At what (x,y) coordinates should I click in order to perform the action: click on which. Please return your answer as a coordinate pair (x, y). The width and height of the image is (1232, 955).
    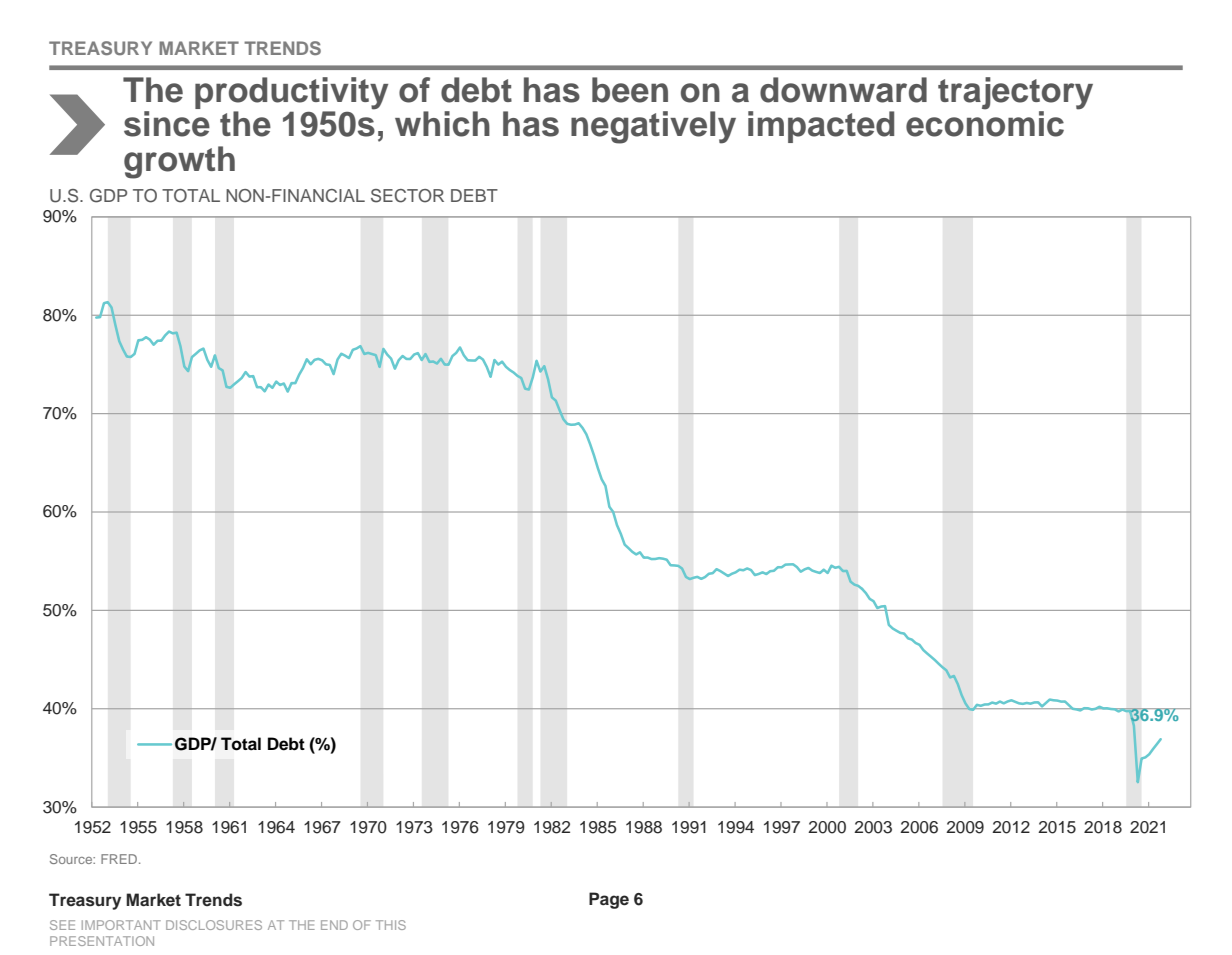
    Looking at the image, I should click on (442, 124).
